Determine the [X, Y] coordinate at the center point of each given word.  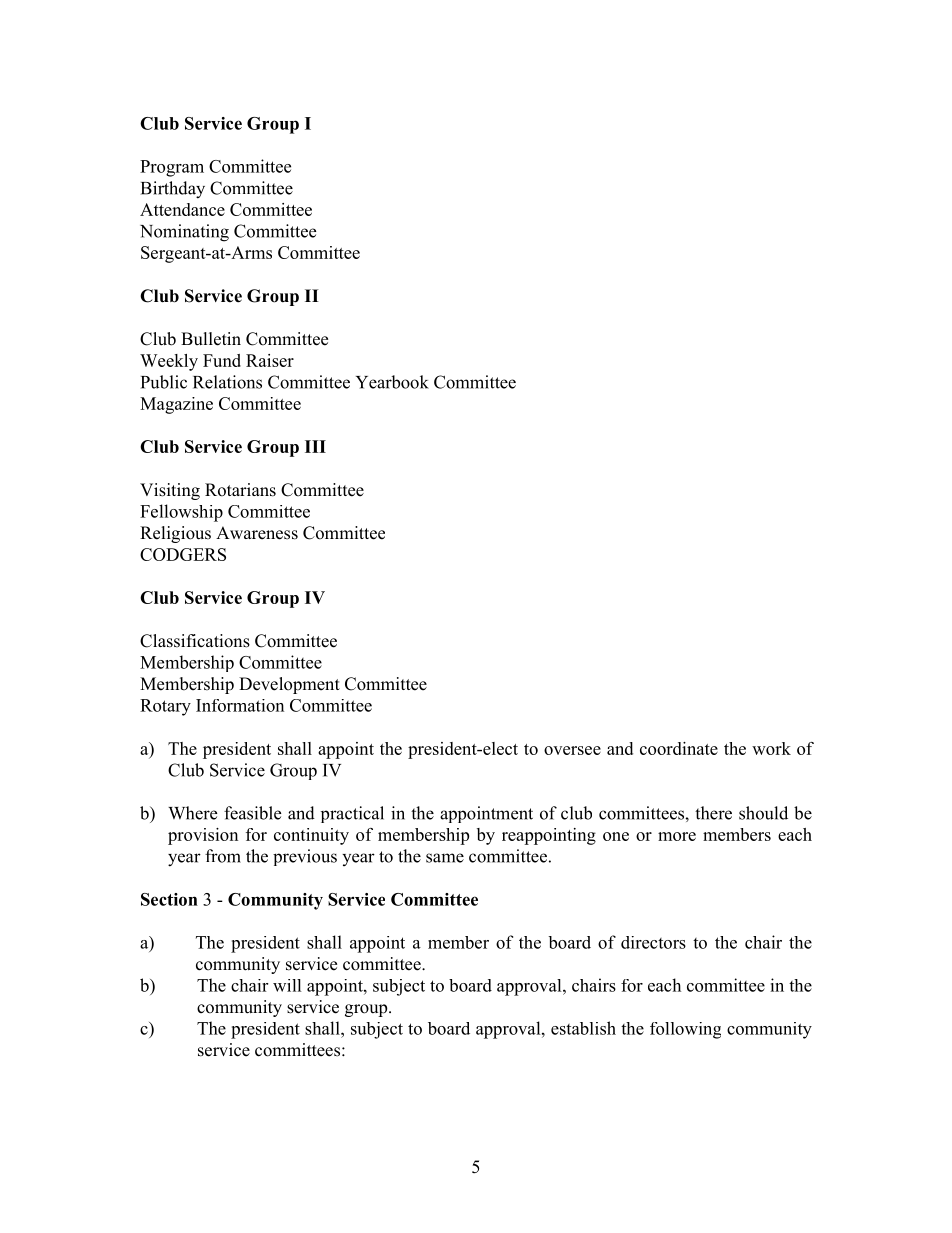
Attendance [182, 209]
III [315, 446]
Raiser [270, 360]
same [445, 858]
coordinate [679, 748]
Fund [222, 360]
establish [583, 1028]
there [713, 813]
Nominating [184, 233]
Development [289, 685]
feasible [252, 813]
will [287, 985]
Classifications [195, 641]
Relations [227, 382]
